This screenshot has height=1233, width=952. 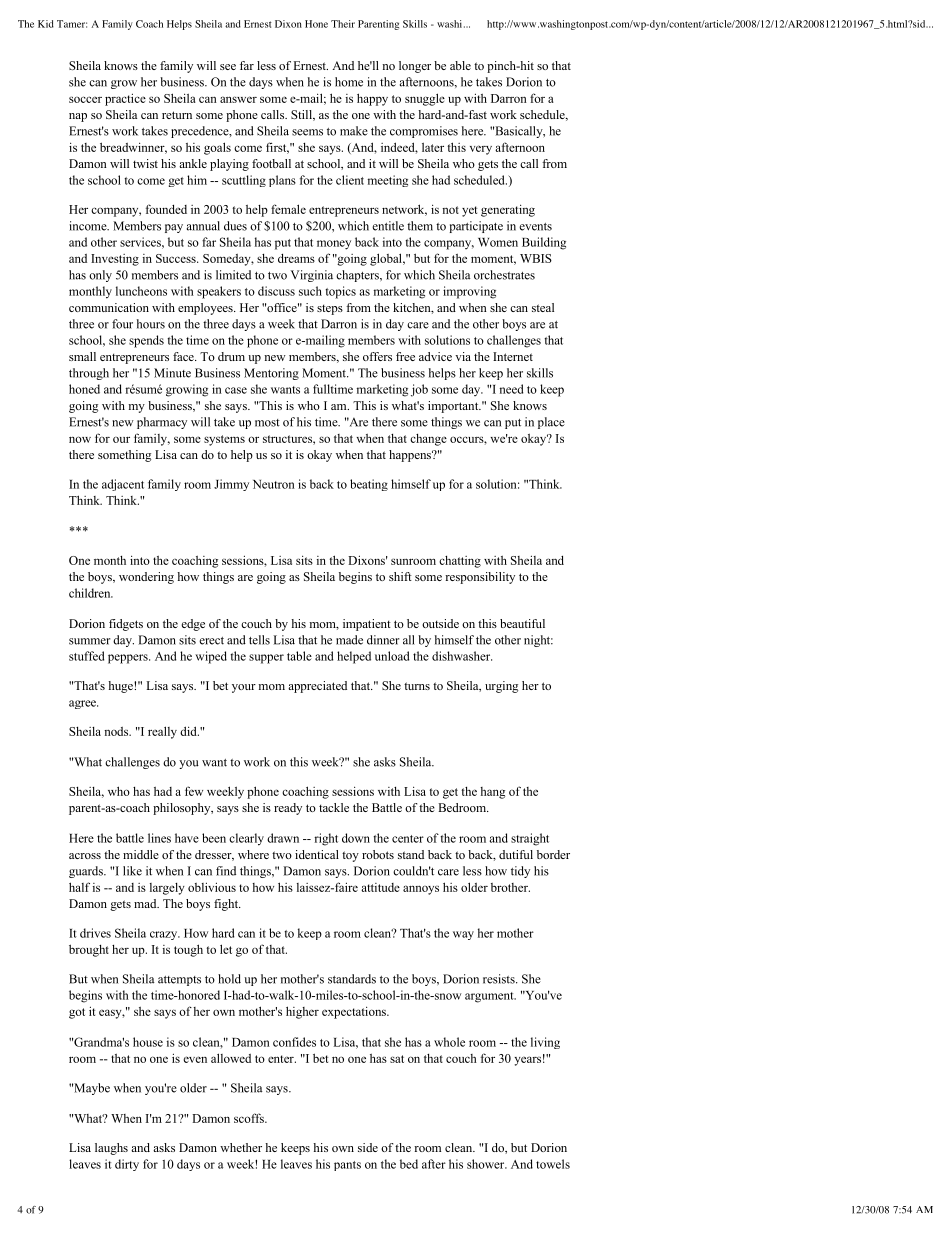 What do you see at coordinates (302, 115) in the screenshot?
I see `Still` at bounding box center [302, 115].
